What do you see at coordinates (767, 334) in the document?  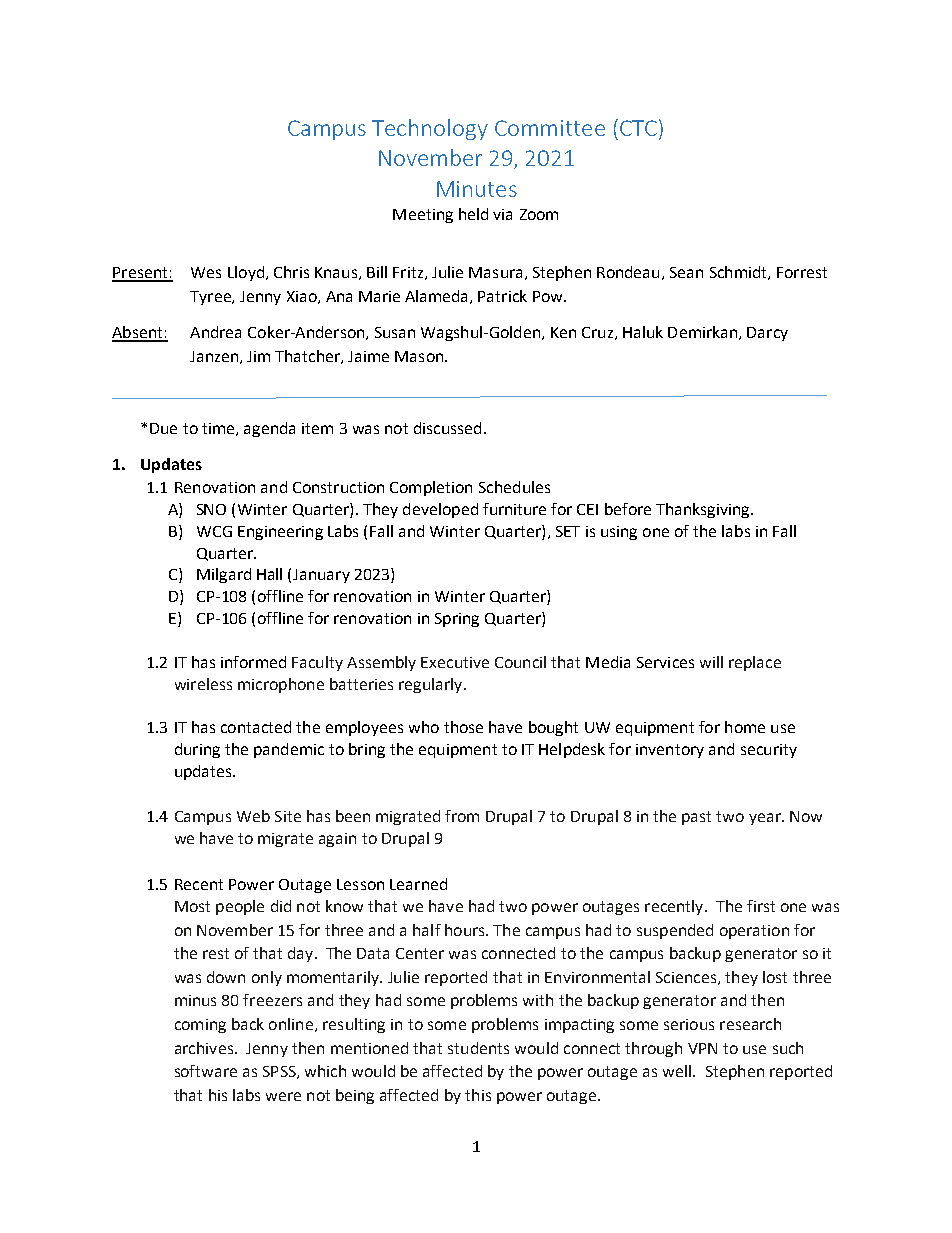 I see `Darcy` at bounding box center [767, 334].
